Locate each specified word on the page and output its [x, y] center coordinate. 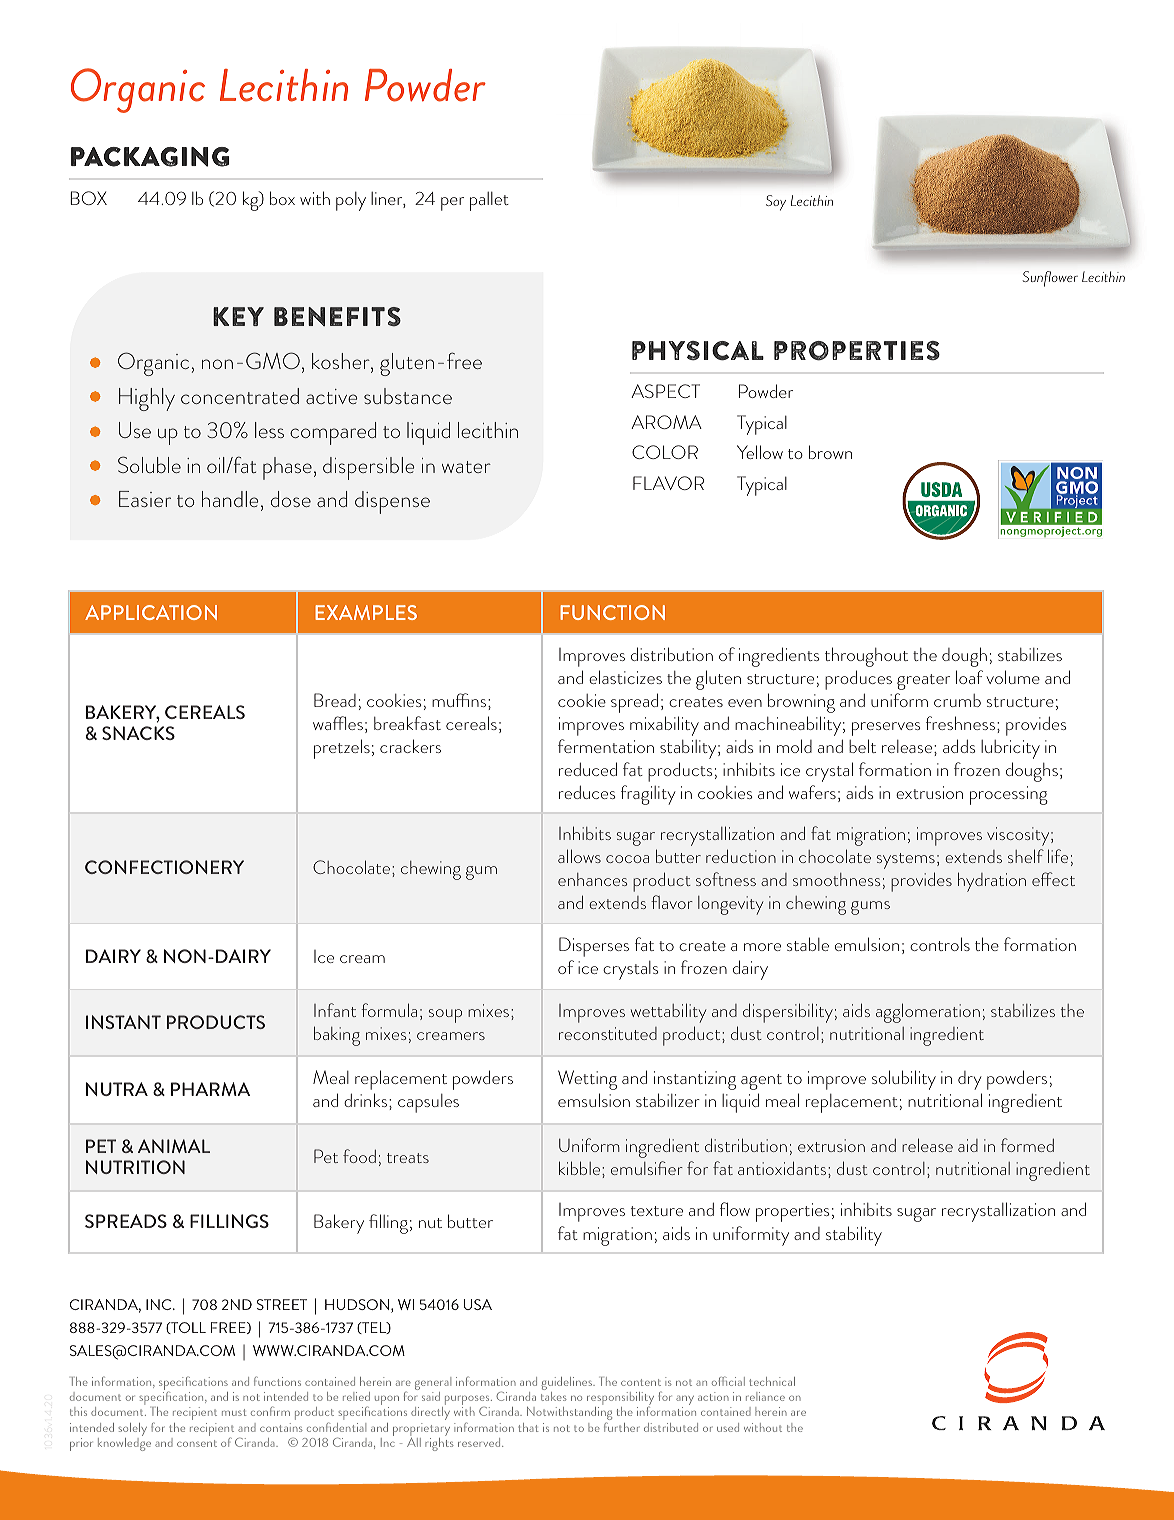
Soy [776, 203]
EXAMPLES [366, 612]
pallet [489, 201]
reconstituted [608, 1033]
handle [230, 499]
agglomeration [928, 1013]
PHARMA [210, 1089]
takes [554, 1396]
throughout [866, 657]
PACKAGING [150, 157]
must [234, 1412]
